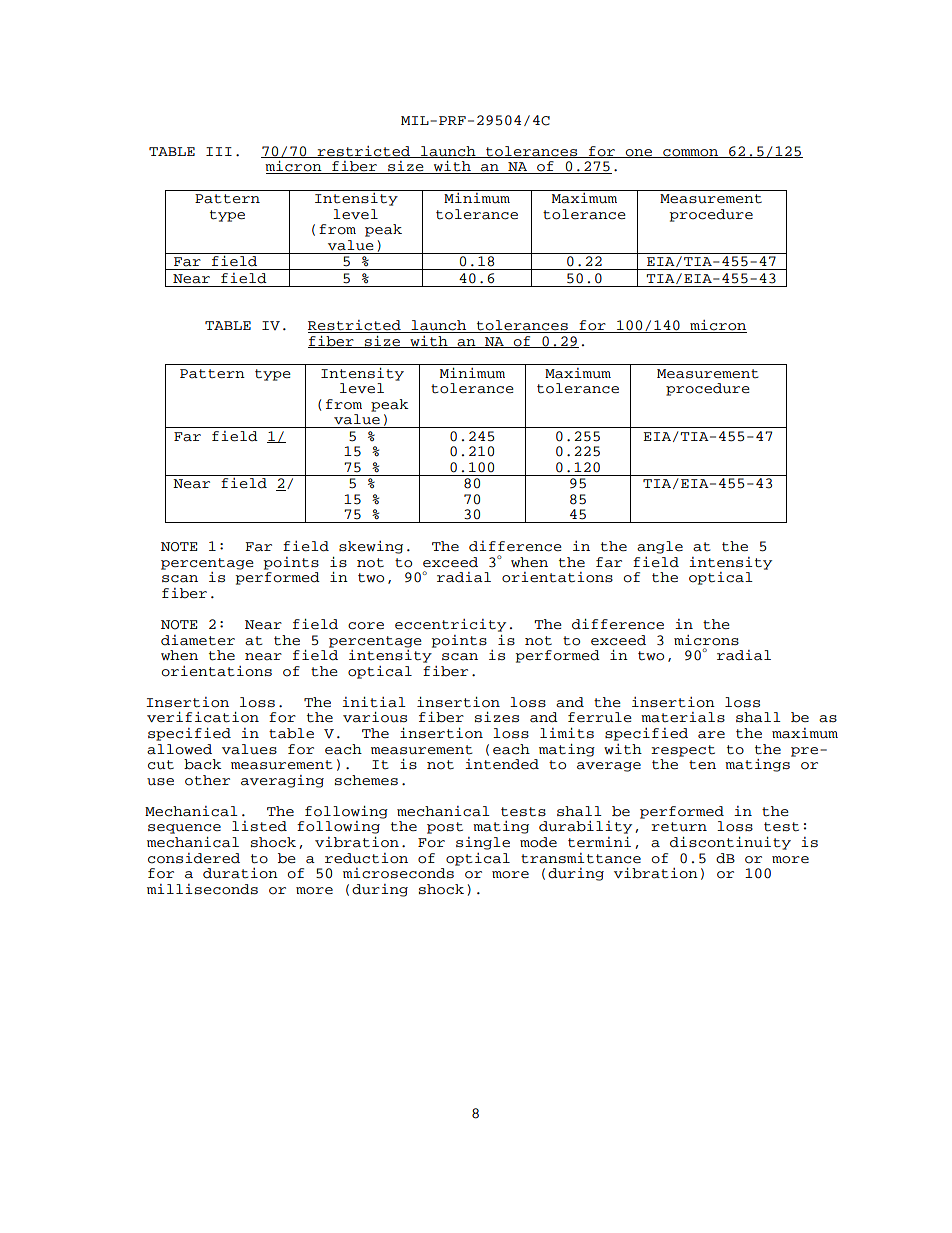 The height and width of the screenshot is (1233, 952). I want to click on common, so click(691, 153).
